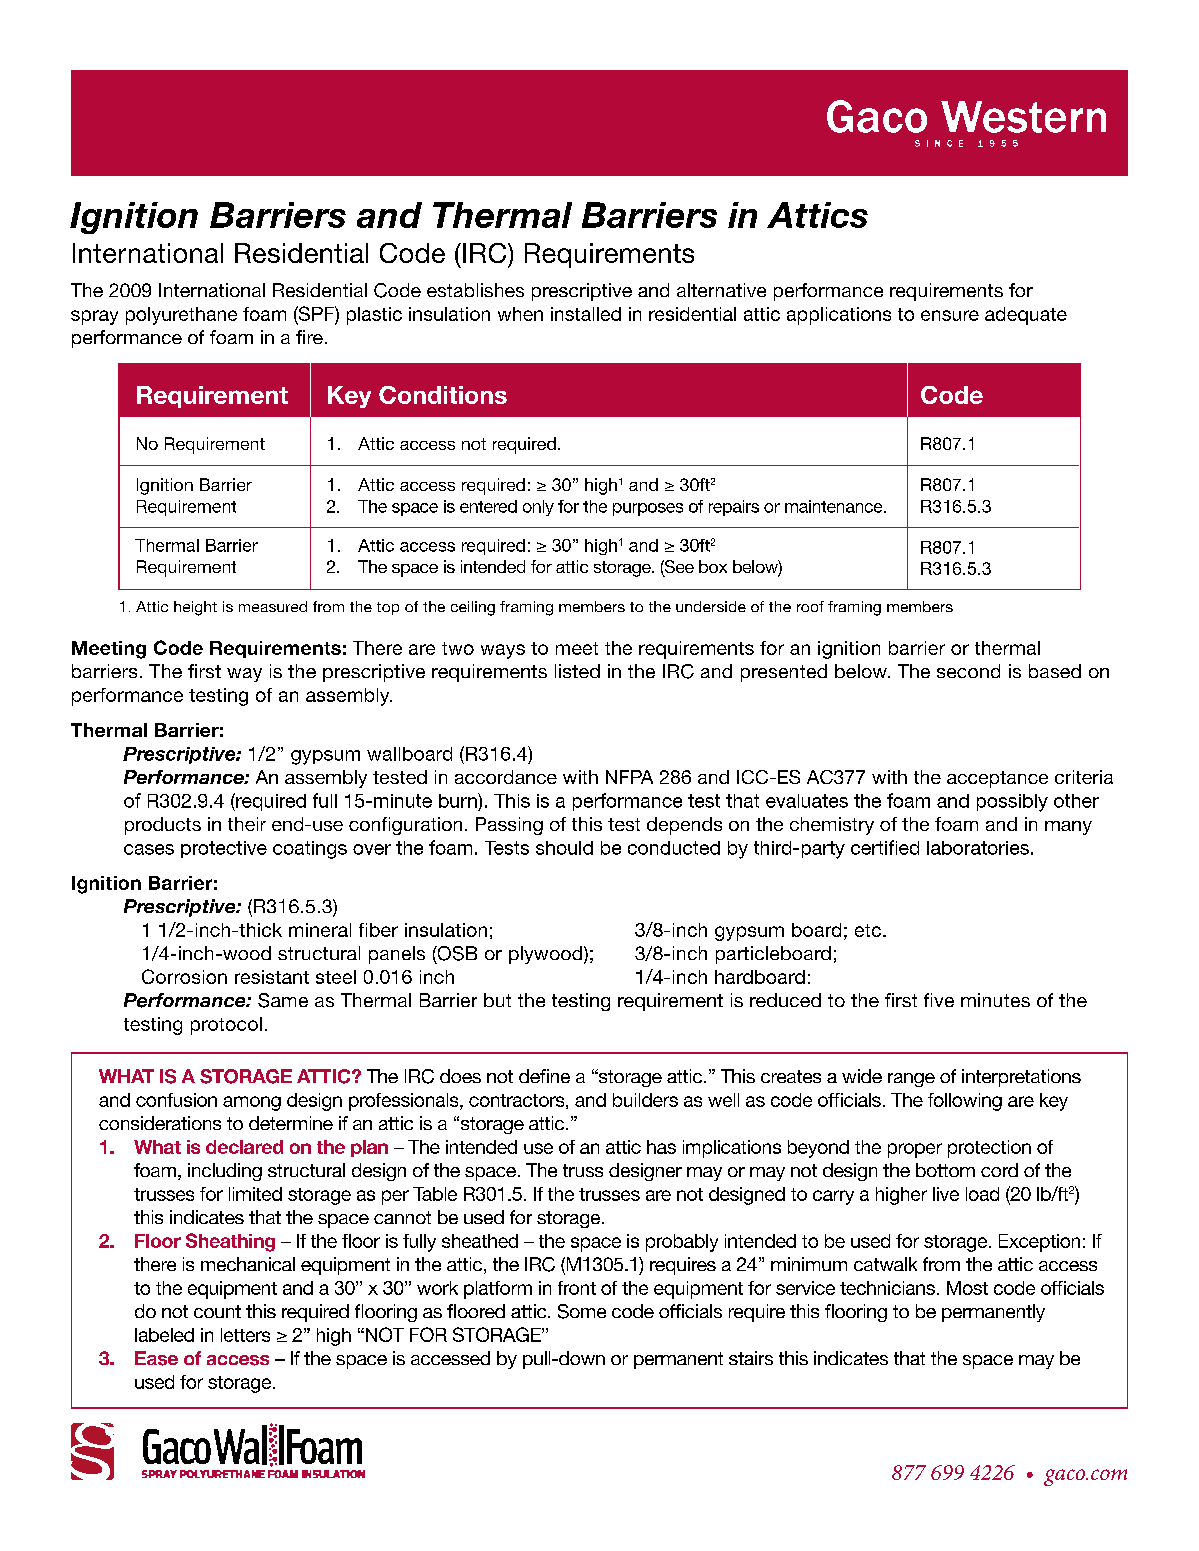  I want to click on count, so click(217, 1311).
